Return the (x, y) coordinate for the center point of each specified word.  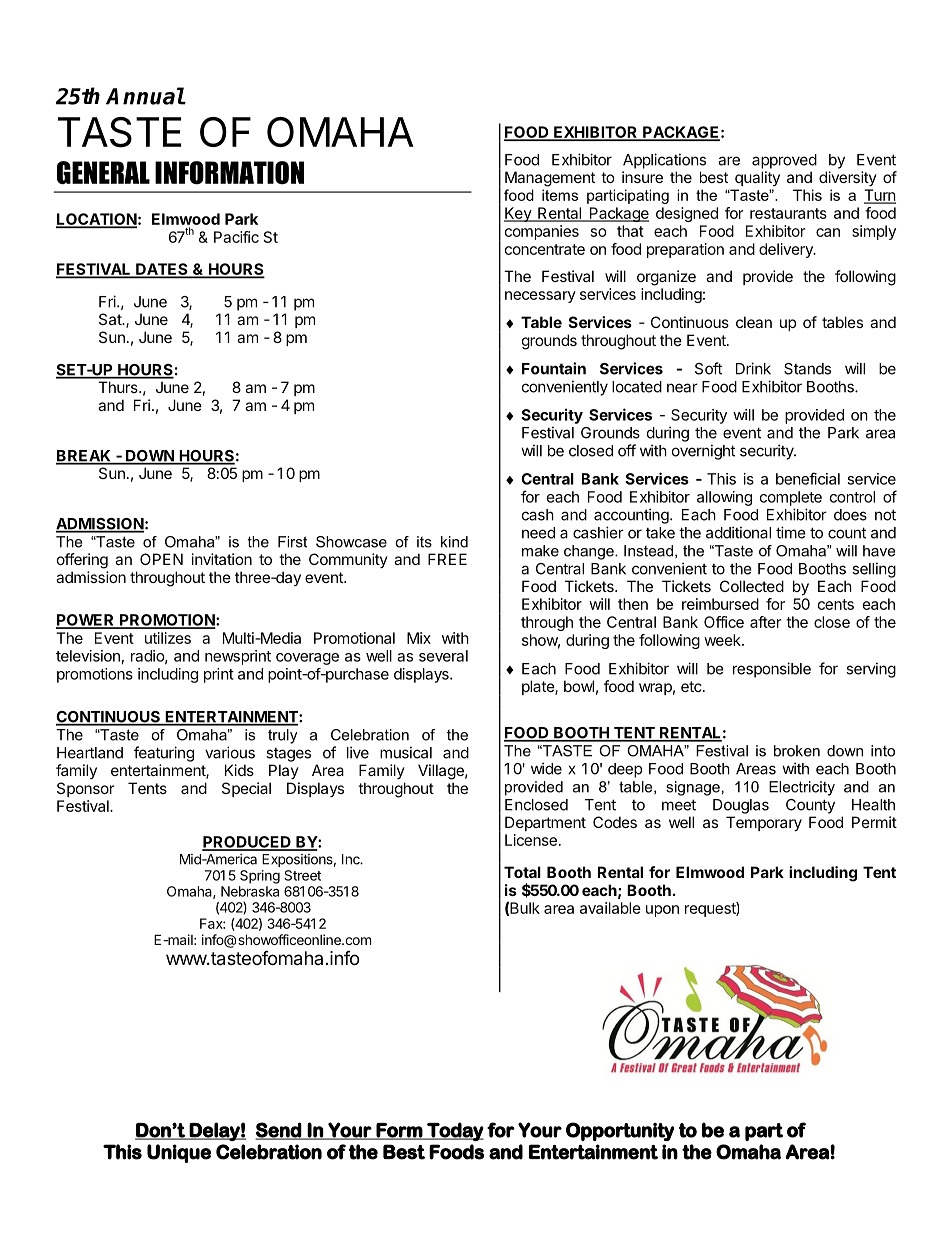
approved (784, 161)
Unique (179, 1153)
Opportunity (620, 1131)
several (443, 656)
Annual (145, 96)
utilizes (168, 638)
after (765, 622)
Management (550, 179)
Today (454, 1131)
